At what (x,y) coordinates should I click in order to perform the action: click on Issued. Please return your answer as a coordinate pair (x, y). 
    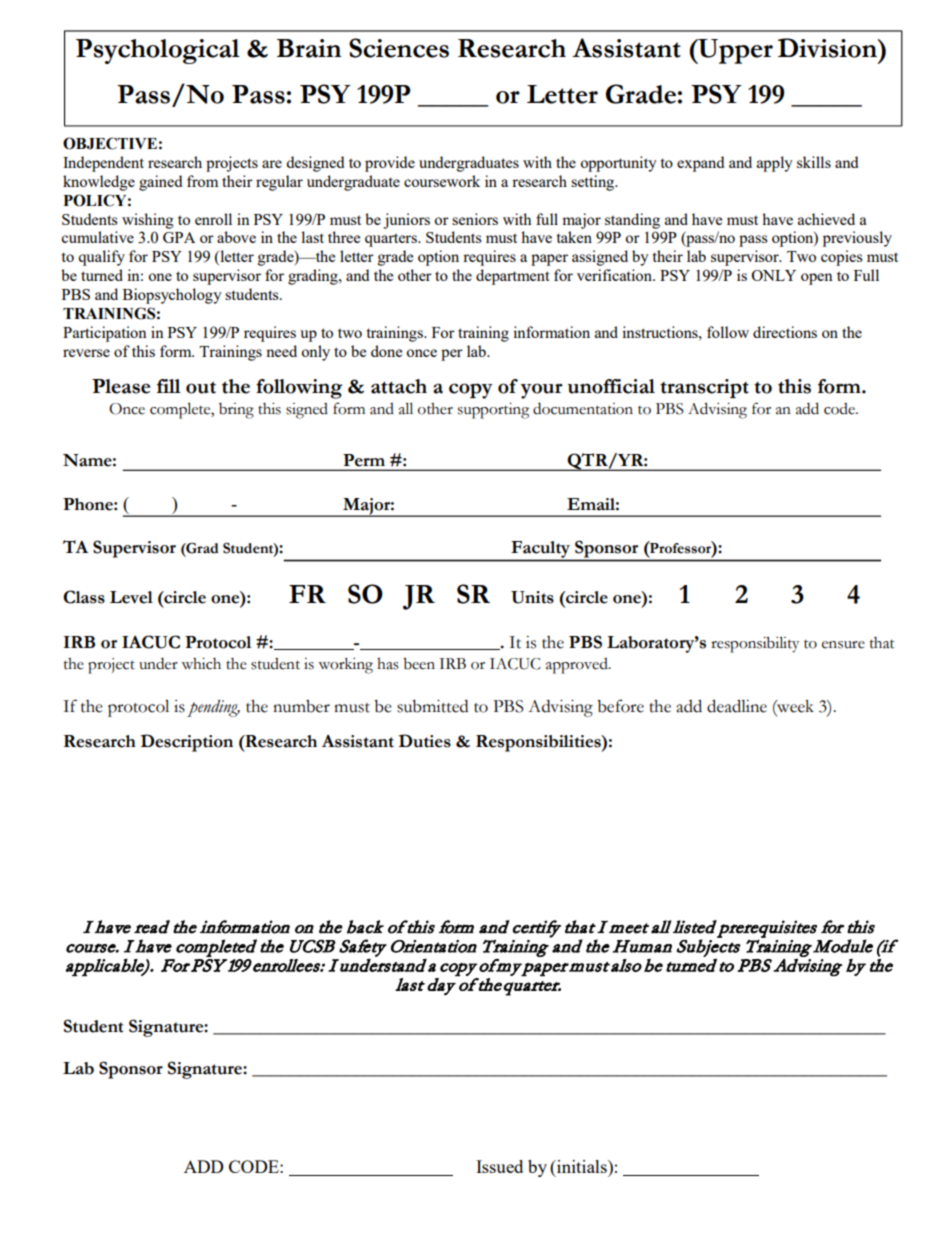
    Looking at the image, I should click on (499, 1166).
